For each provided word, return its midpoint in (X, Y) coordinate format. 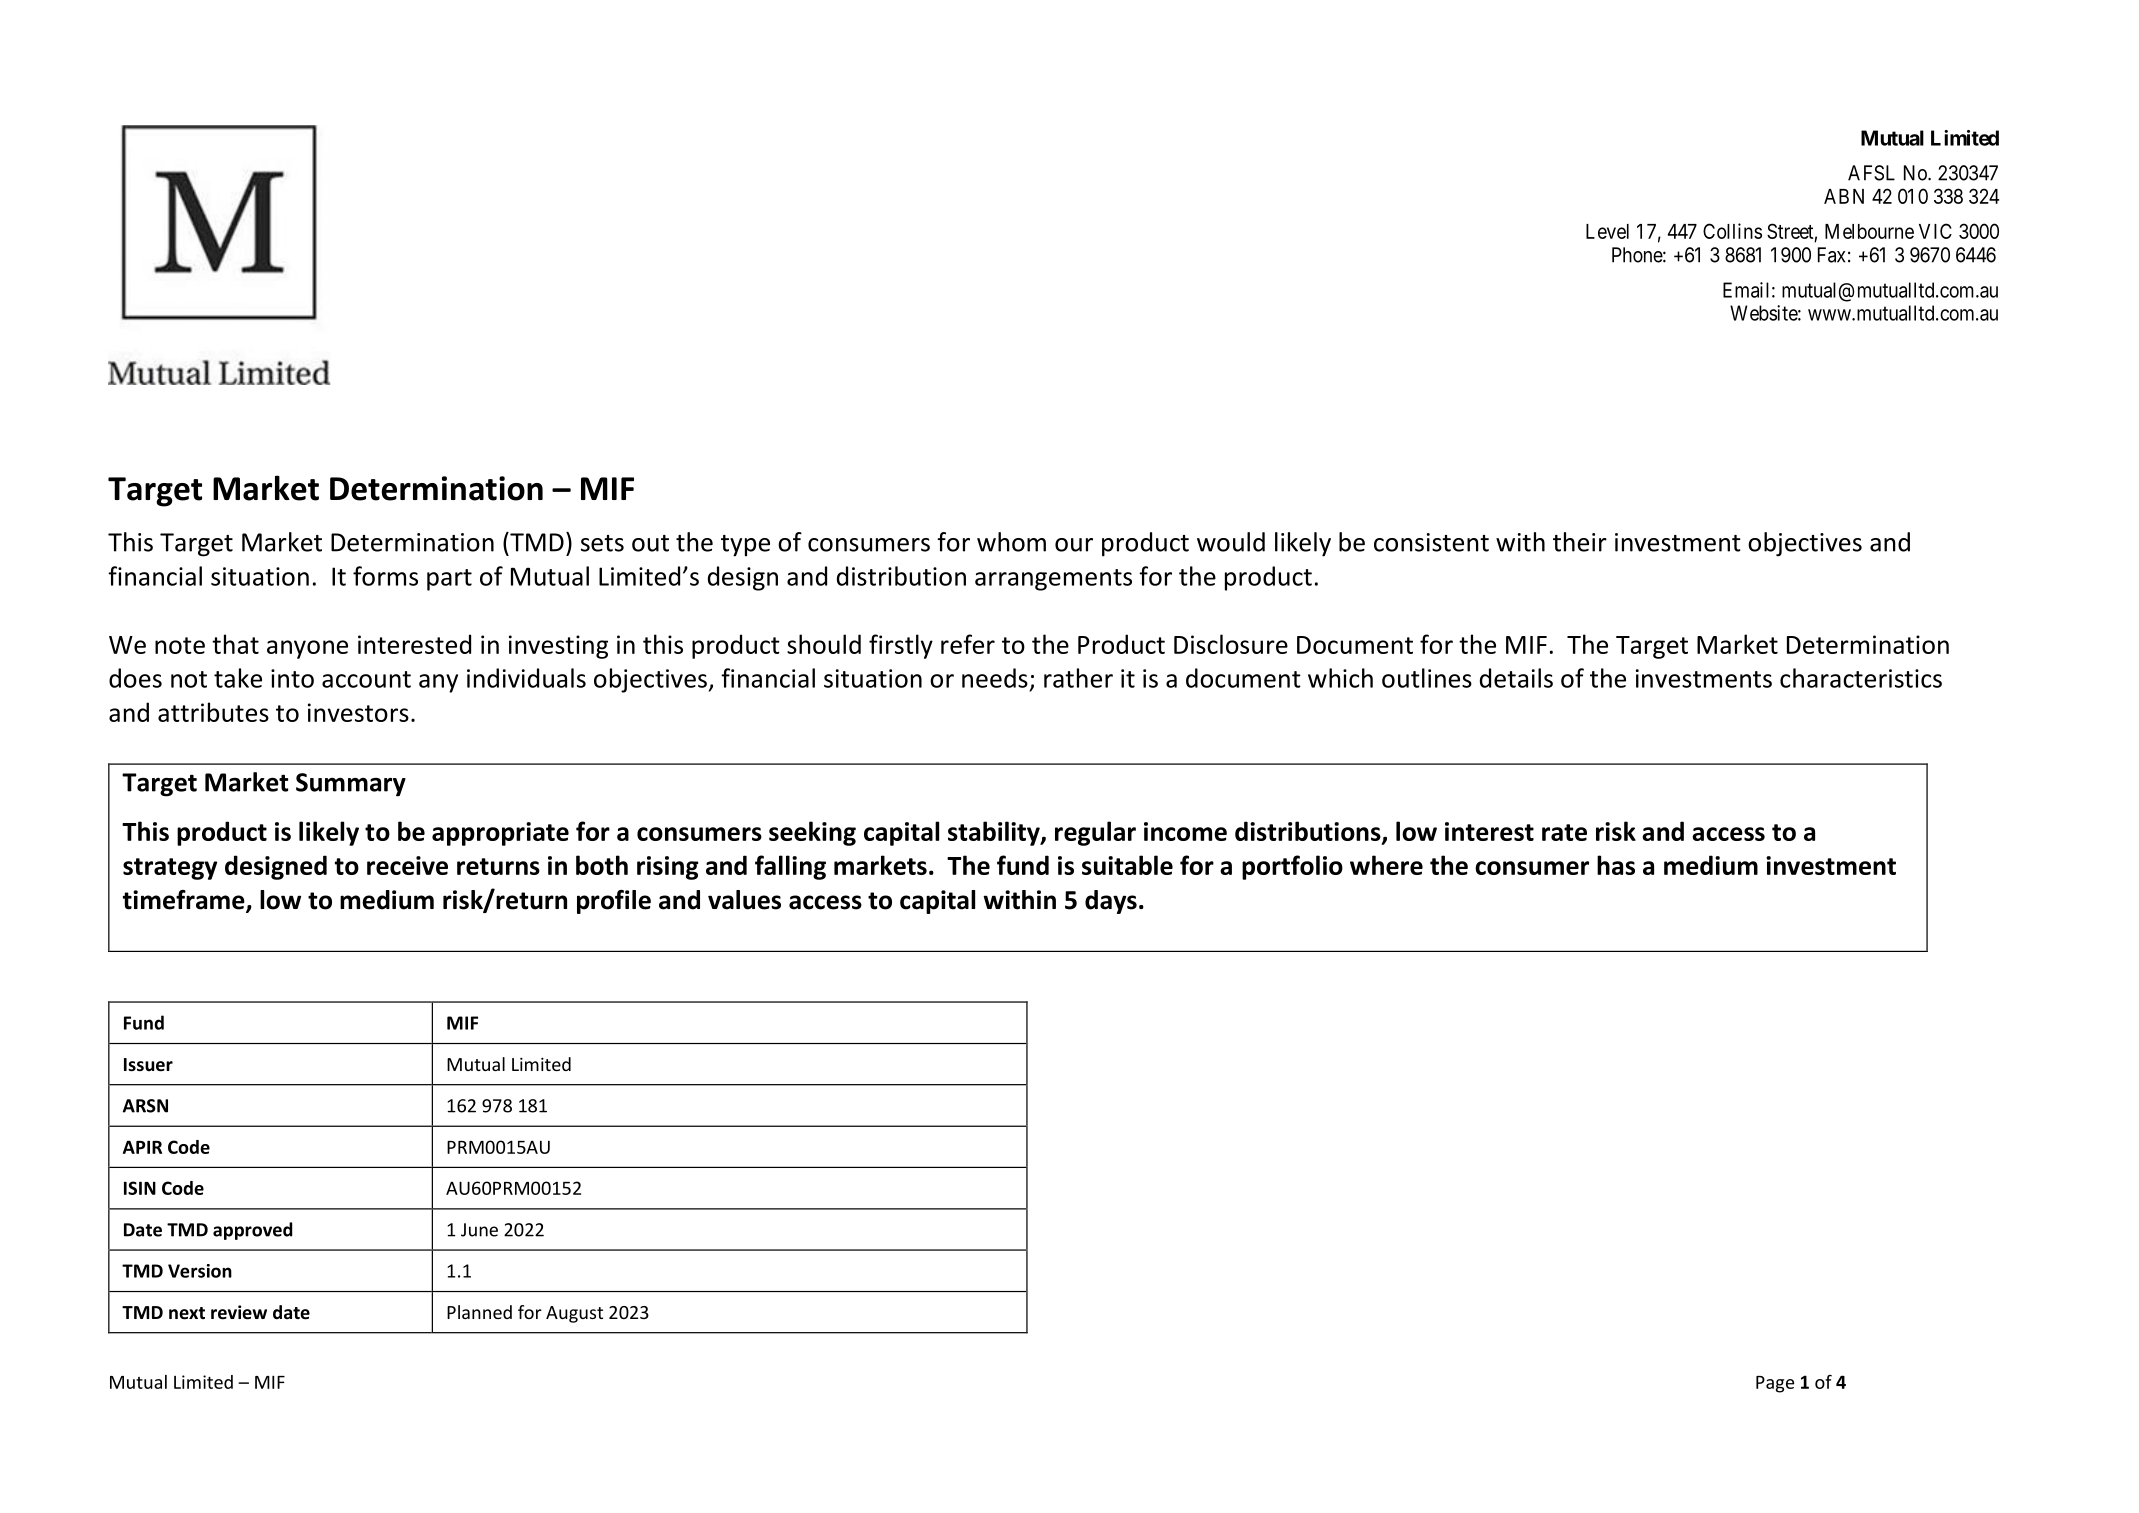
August (574, 1314)
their (1580, 542)
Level (1607, 231)
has (1616, 865)
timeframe (185, 901)
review (239, 1312)
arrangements (1053, 580)
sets (602, 543)
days (1111, 902)
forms (385, 576)
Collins (1732, 231)
